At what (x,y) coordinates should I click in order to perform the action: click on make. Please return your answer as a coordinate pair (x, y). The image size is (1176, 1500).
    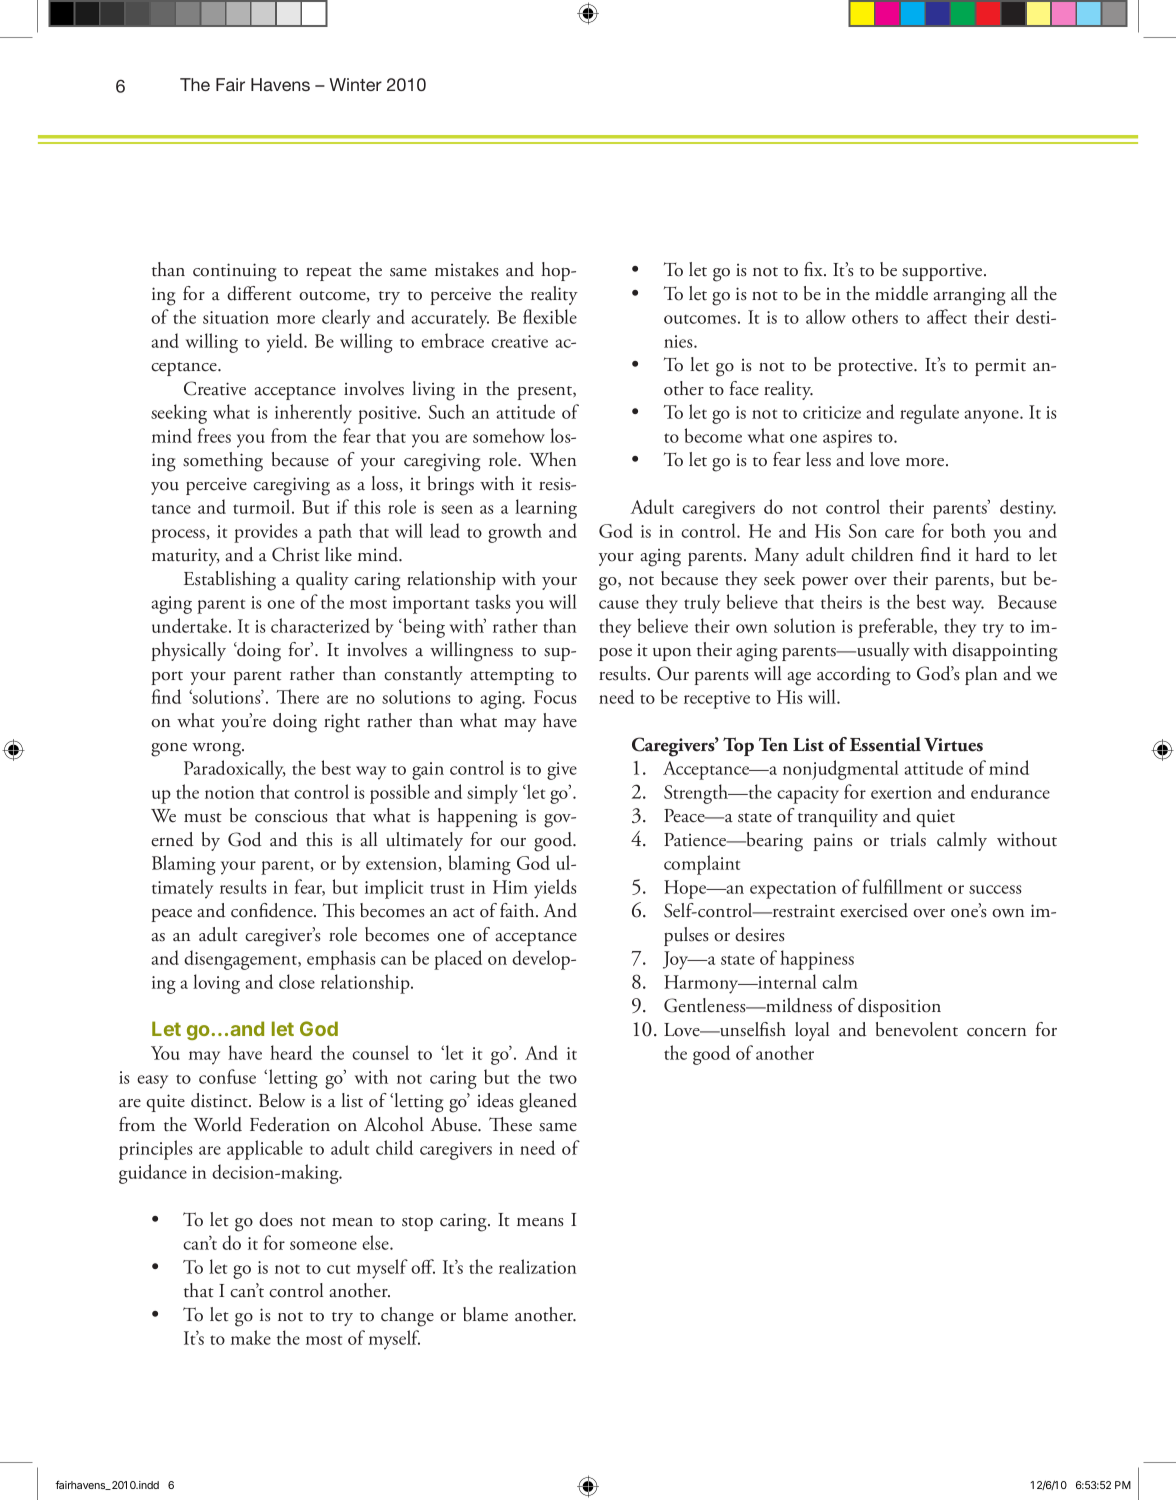
    Looking at the image, I should click on (251, 1337).
